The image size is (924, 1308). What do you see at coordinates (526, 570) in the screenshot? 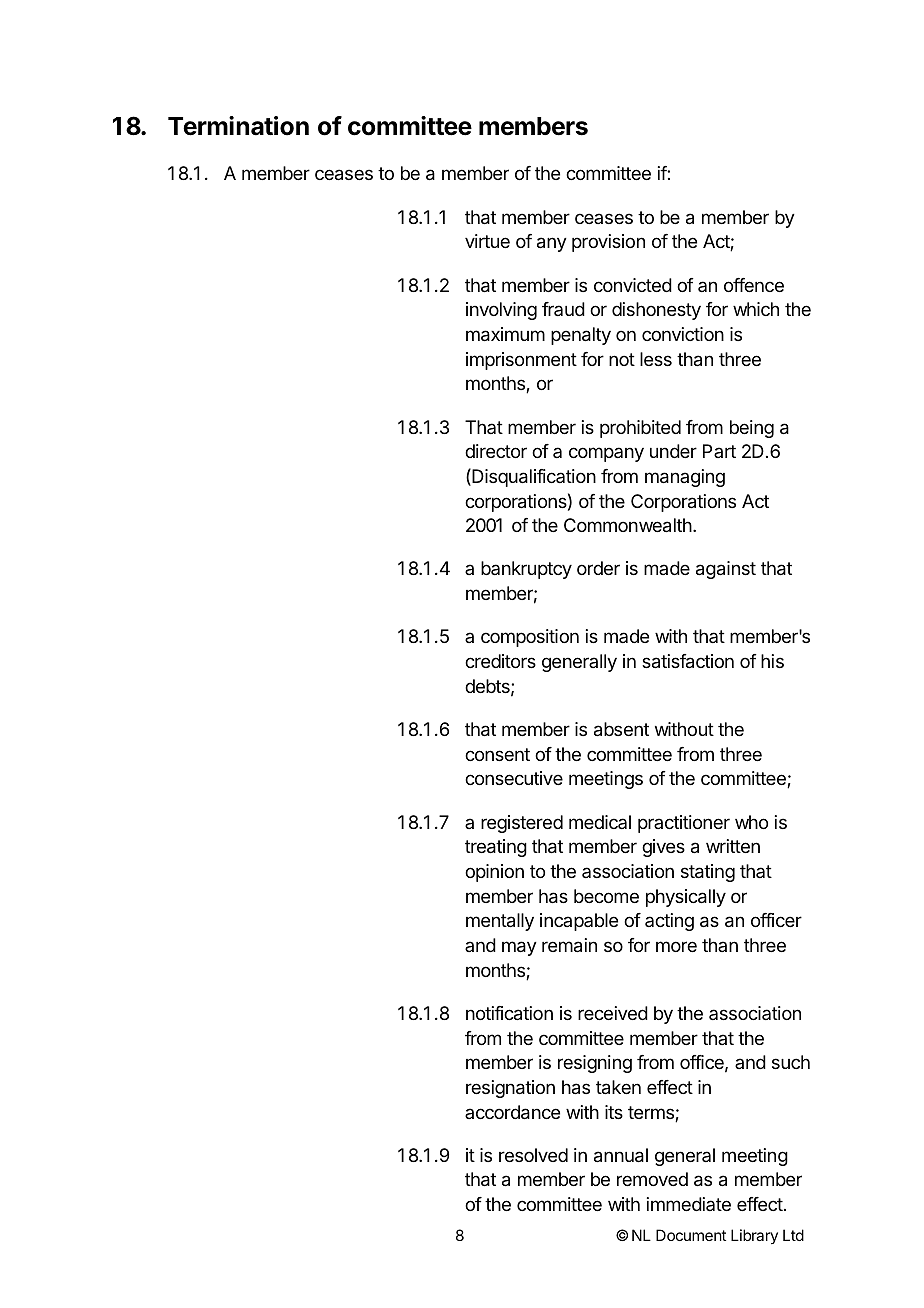
I see `bankruptcy` at bounding box center [526, 570].
